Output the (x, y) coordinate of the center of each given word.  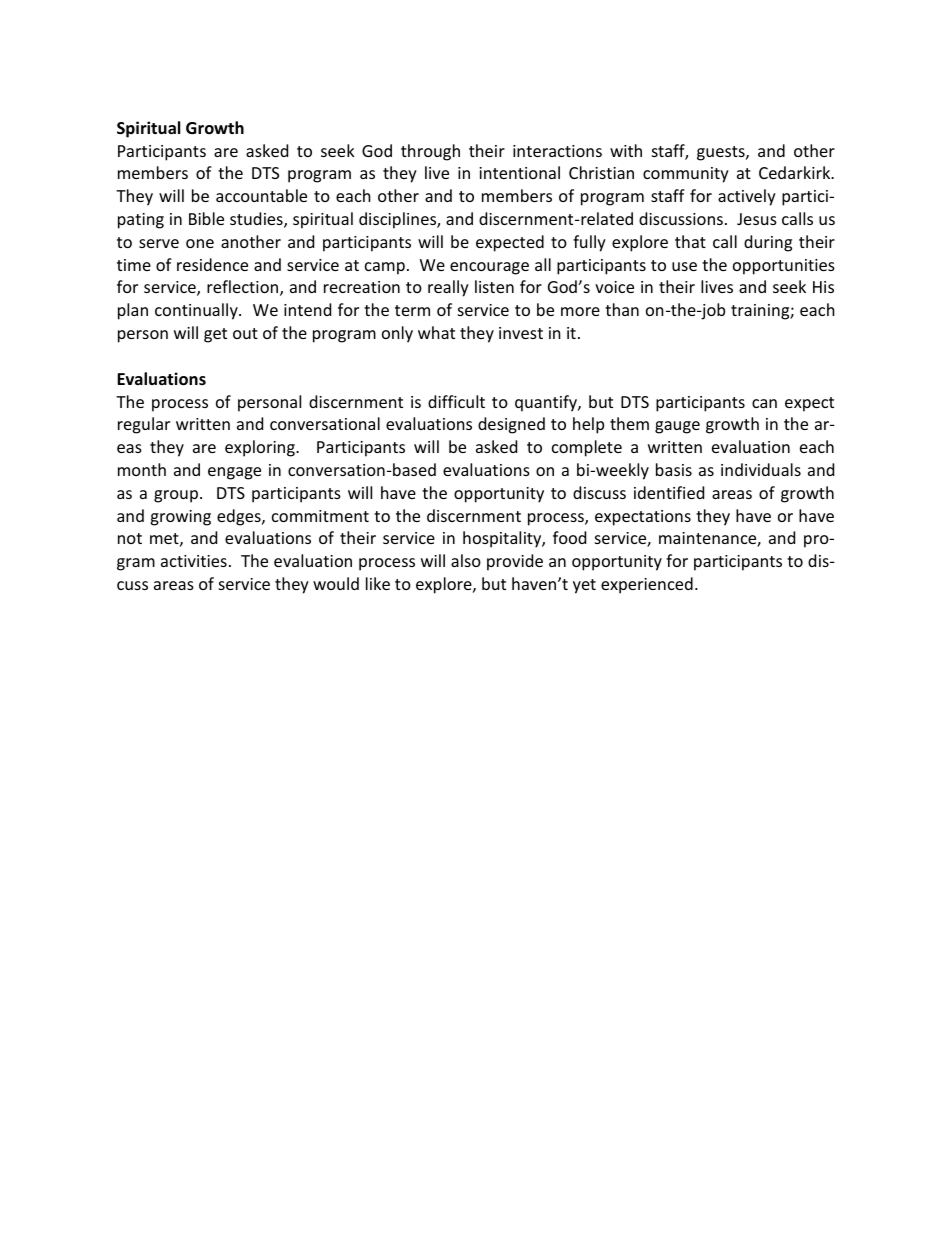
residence (212, 264)
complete (587, 448)
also (466, 560)
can (764, 403)
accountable (261, 195)
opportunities (784, 267)
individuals (761, 469)
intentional (519, 172)
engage (234, 473)
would (336, 583)
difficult (456, 401)
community (686, 175)
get (215, 335)
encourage (489, 268)
